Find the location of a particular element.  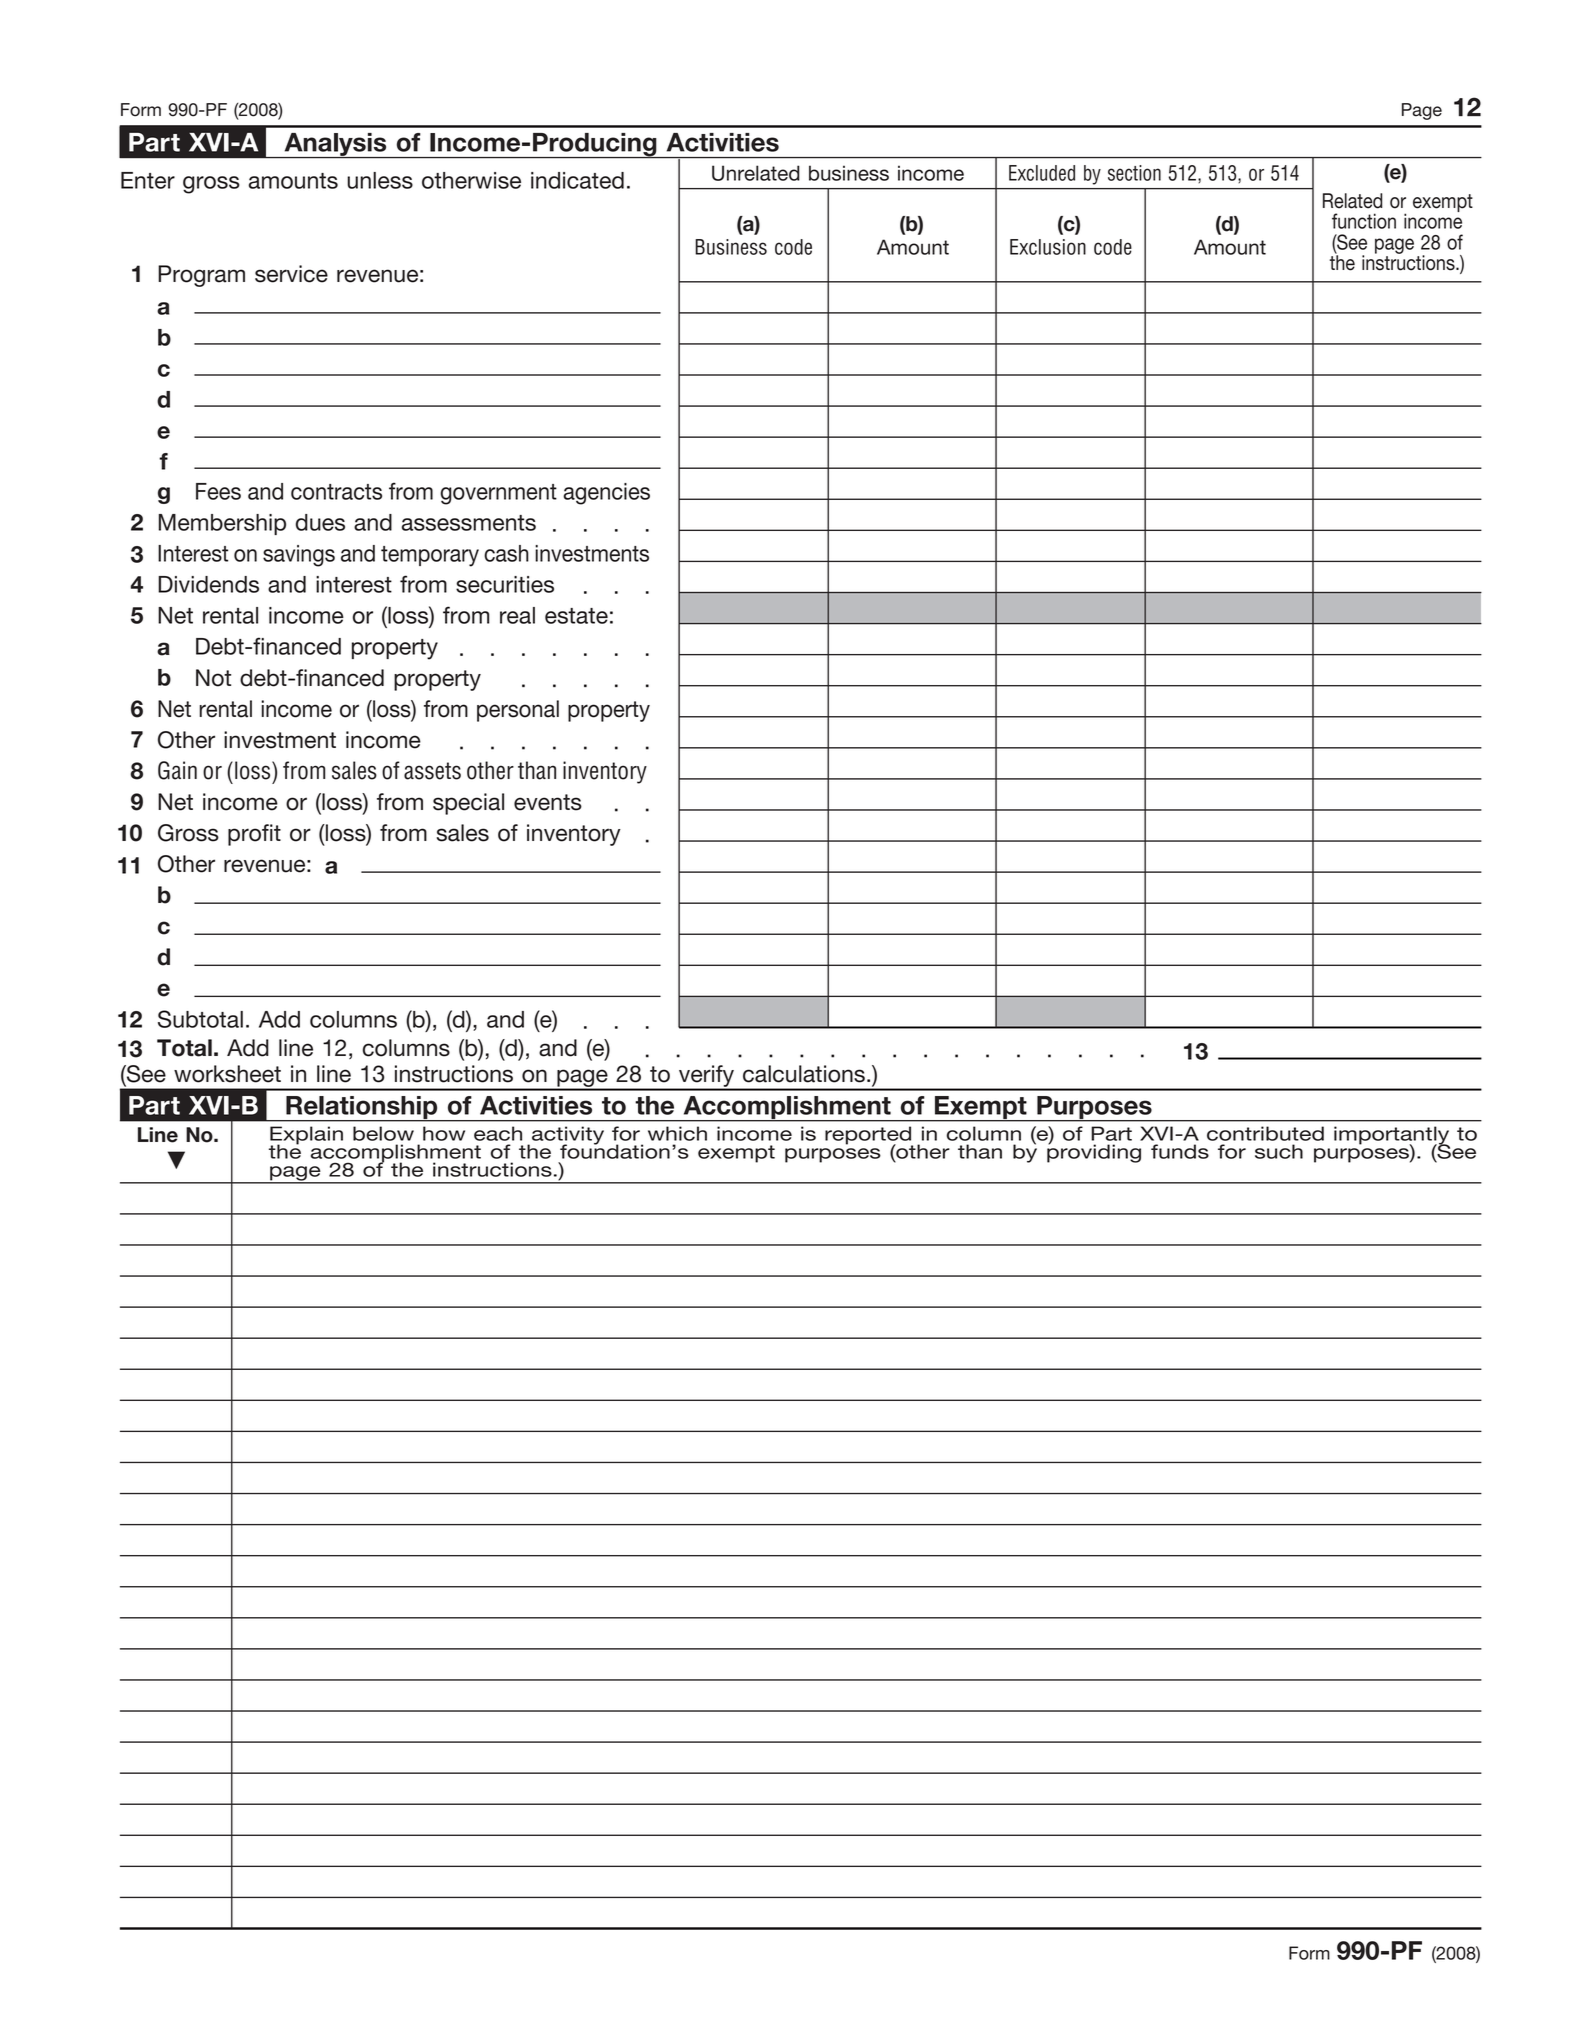

indicated is located at coordinates (577, 180).
